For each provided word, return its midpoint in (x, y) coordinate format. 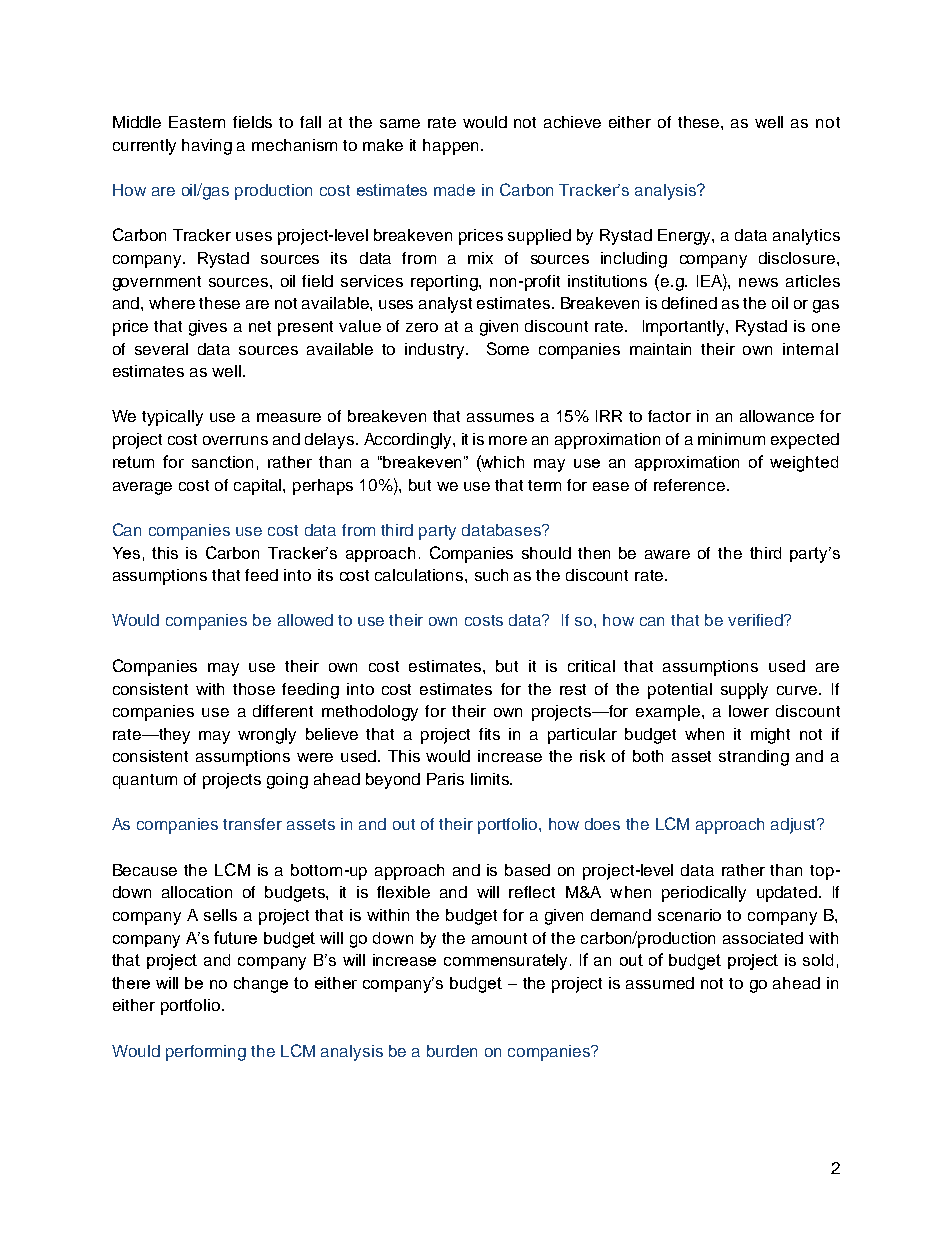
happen (450, 147)
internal (810, 349)
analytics (806, 237)
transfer (252, 824)
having (207, 147)
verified (756, 620)
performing (206, 1053)
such (491, 575)
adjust (795, 826)
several (161, 349)
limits (491, 779)
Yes (126, 553)
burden (452, 1051)
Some (508, 348)
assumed (660, 983)
